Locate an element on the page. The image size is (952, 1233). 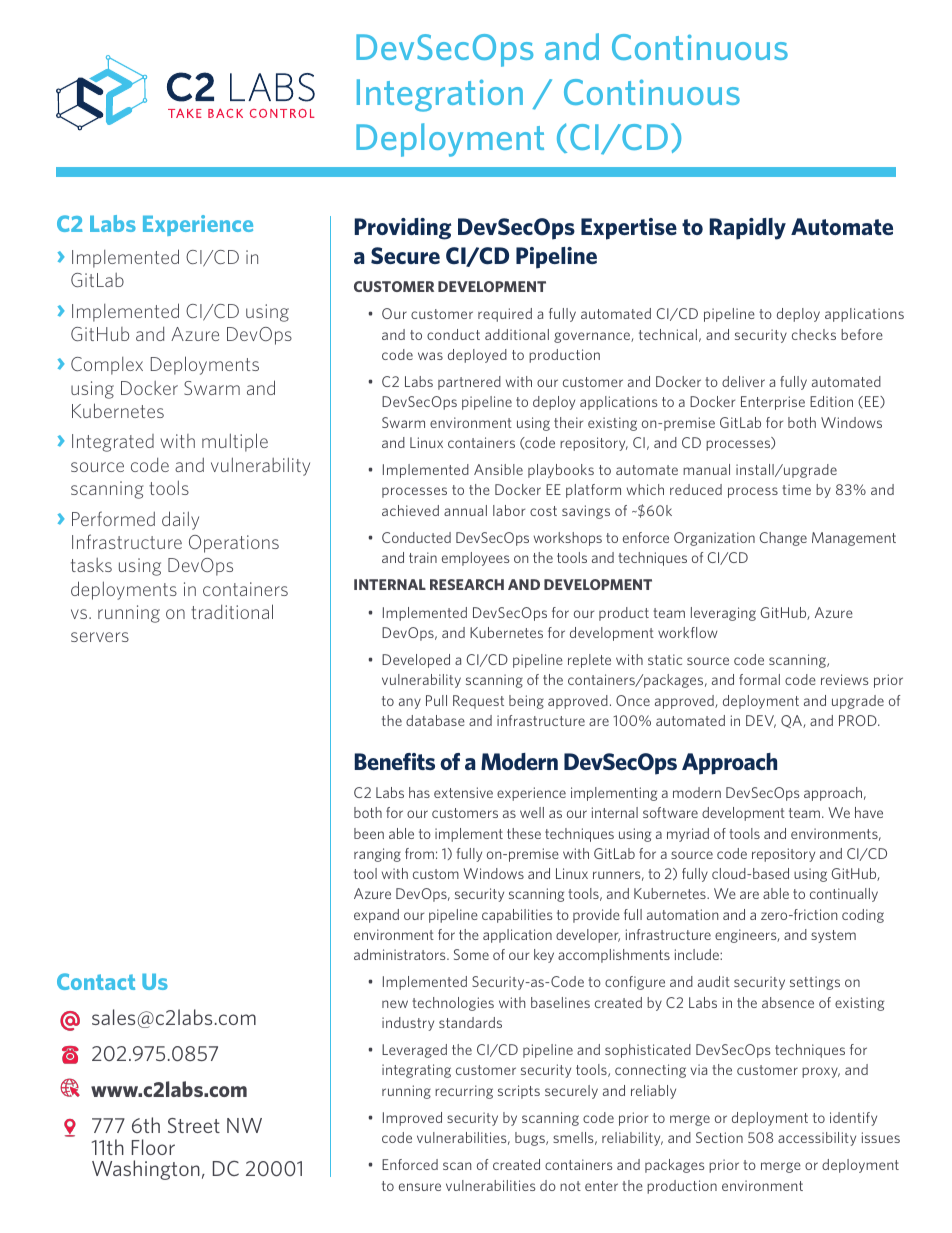
Rapidly is located at coordinates (747, 229).
